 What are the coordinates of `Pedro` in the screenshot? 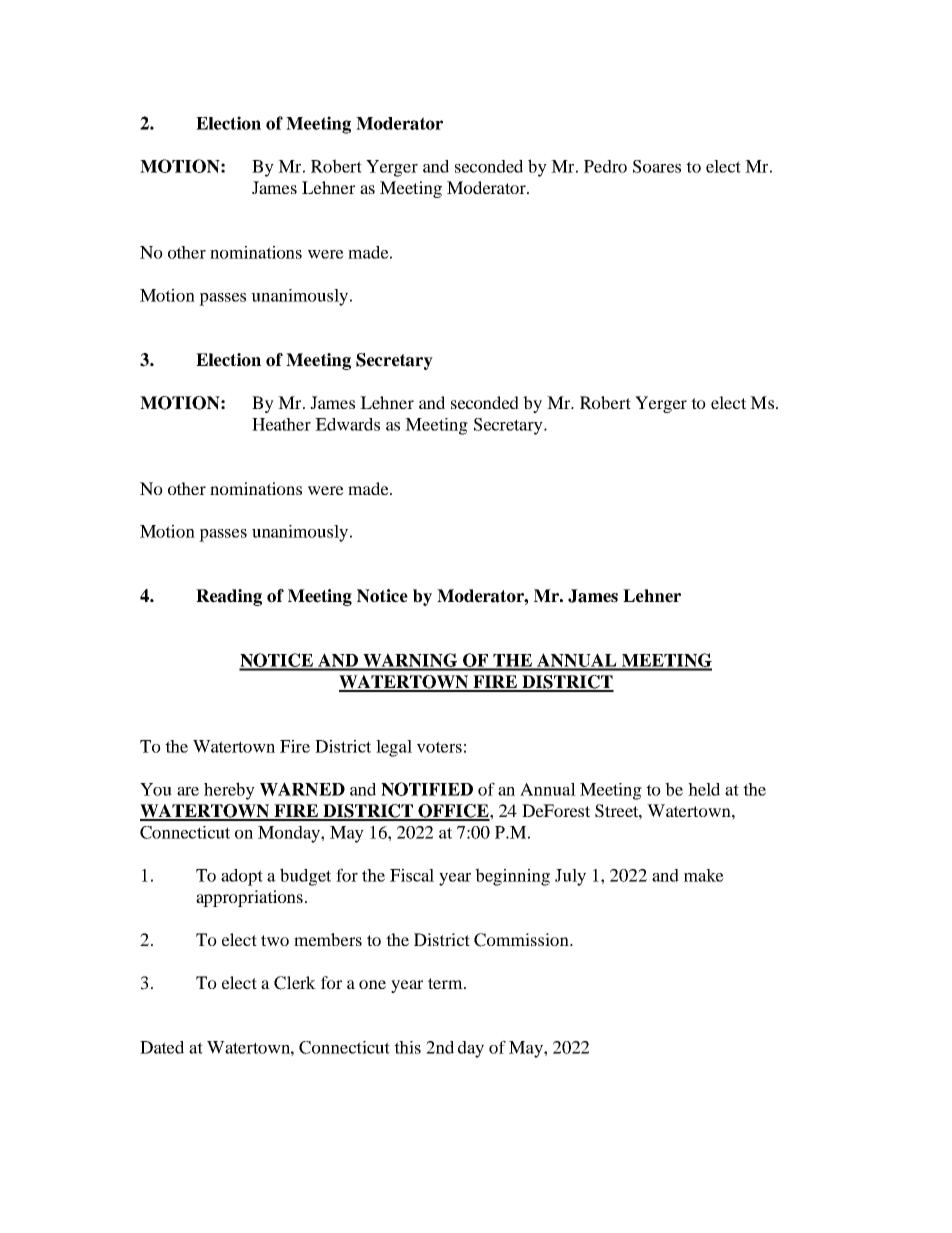 It's located at (605, 166).
